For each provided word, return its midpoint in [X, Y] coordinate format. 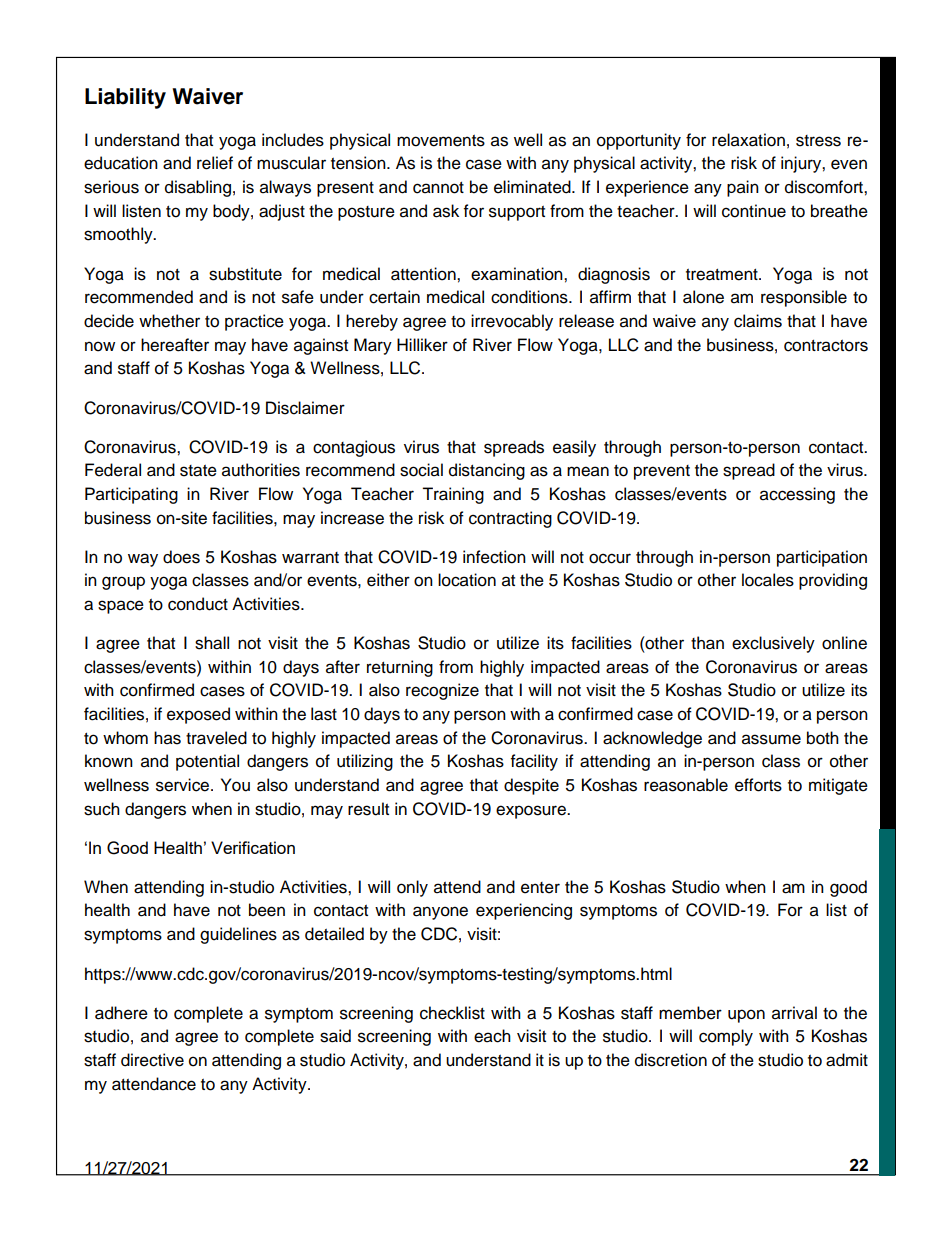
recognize [442, 691]
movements [441, 141]
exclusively [773, 644]
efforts [758, 785]
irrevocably [512, 322]
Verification [253, 847]
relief [215, 163]
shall [212, 643]
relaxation [748, 140]
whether [169, 321]
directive [152, 1060]
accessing [797, 495]
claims [758, 321]
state [198, 471]
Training [453, 495]
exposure [532, 812]
